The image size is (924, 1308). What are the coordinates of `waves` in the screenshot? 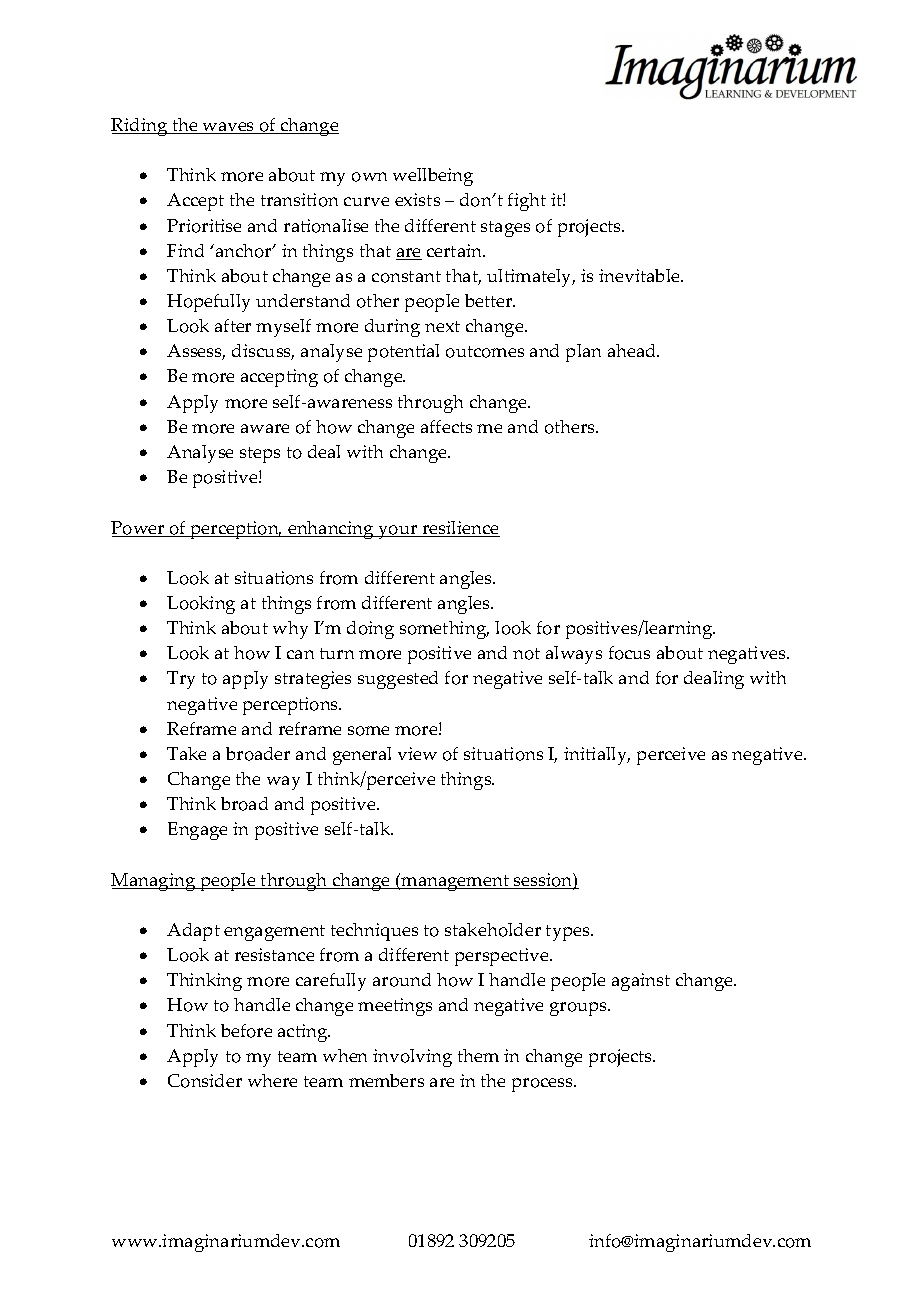 It's located at (228, 128).
